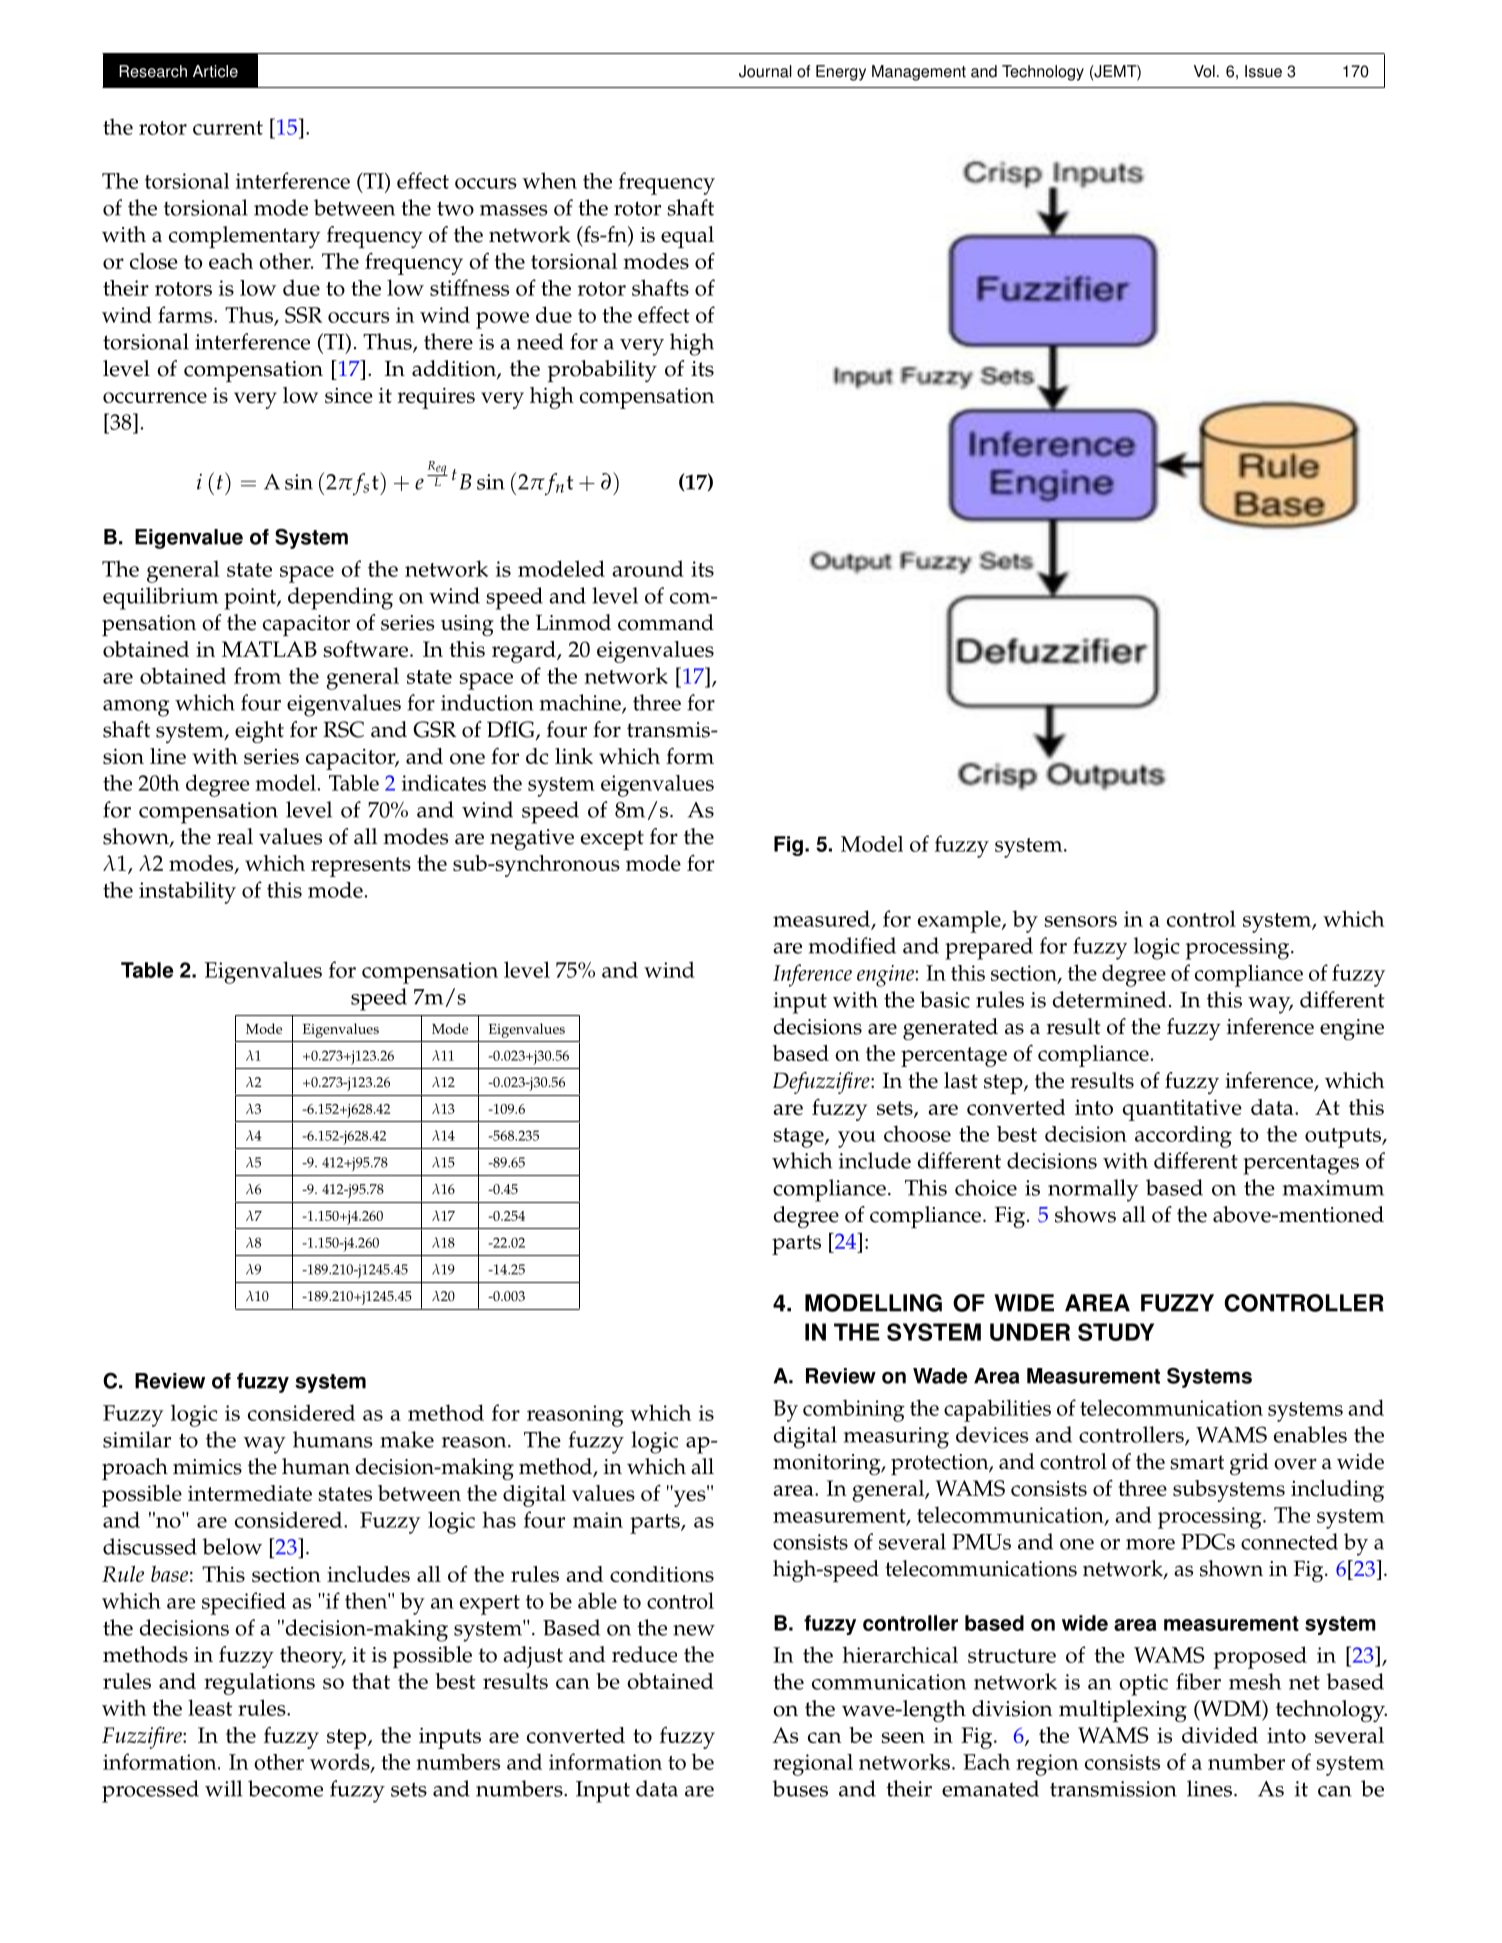  Describe the element at coordinates (285, 1788) in the page. I see `become` at that location.
